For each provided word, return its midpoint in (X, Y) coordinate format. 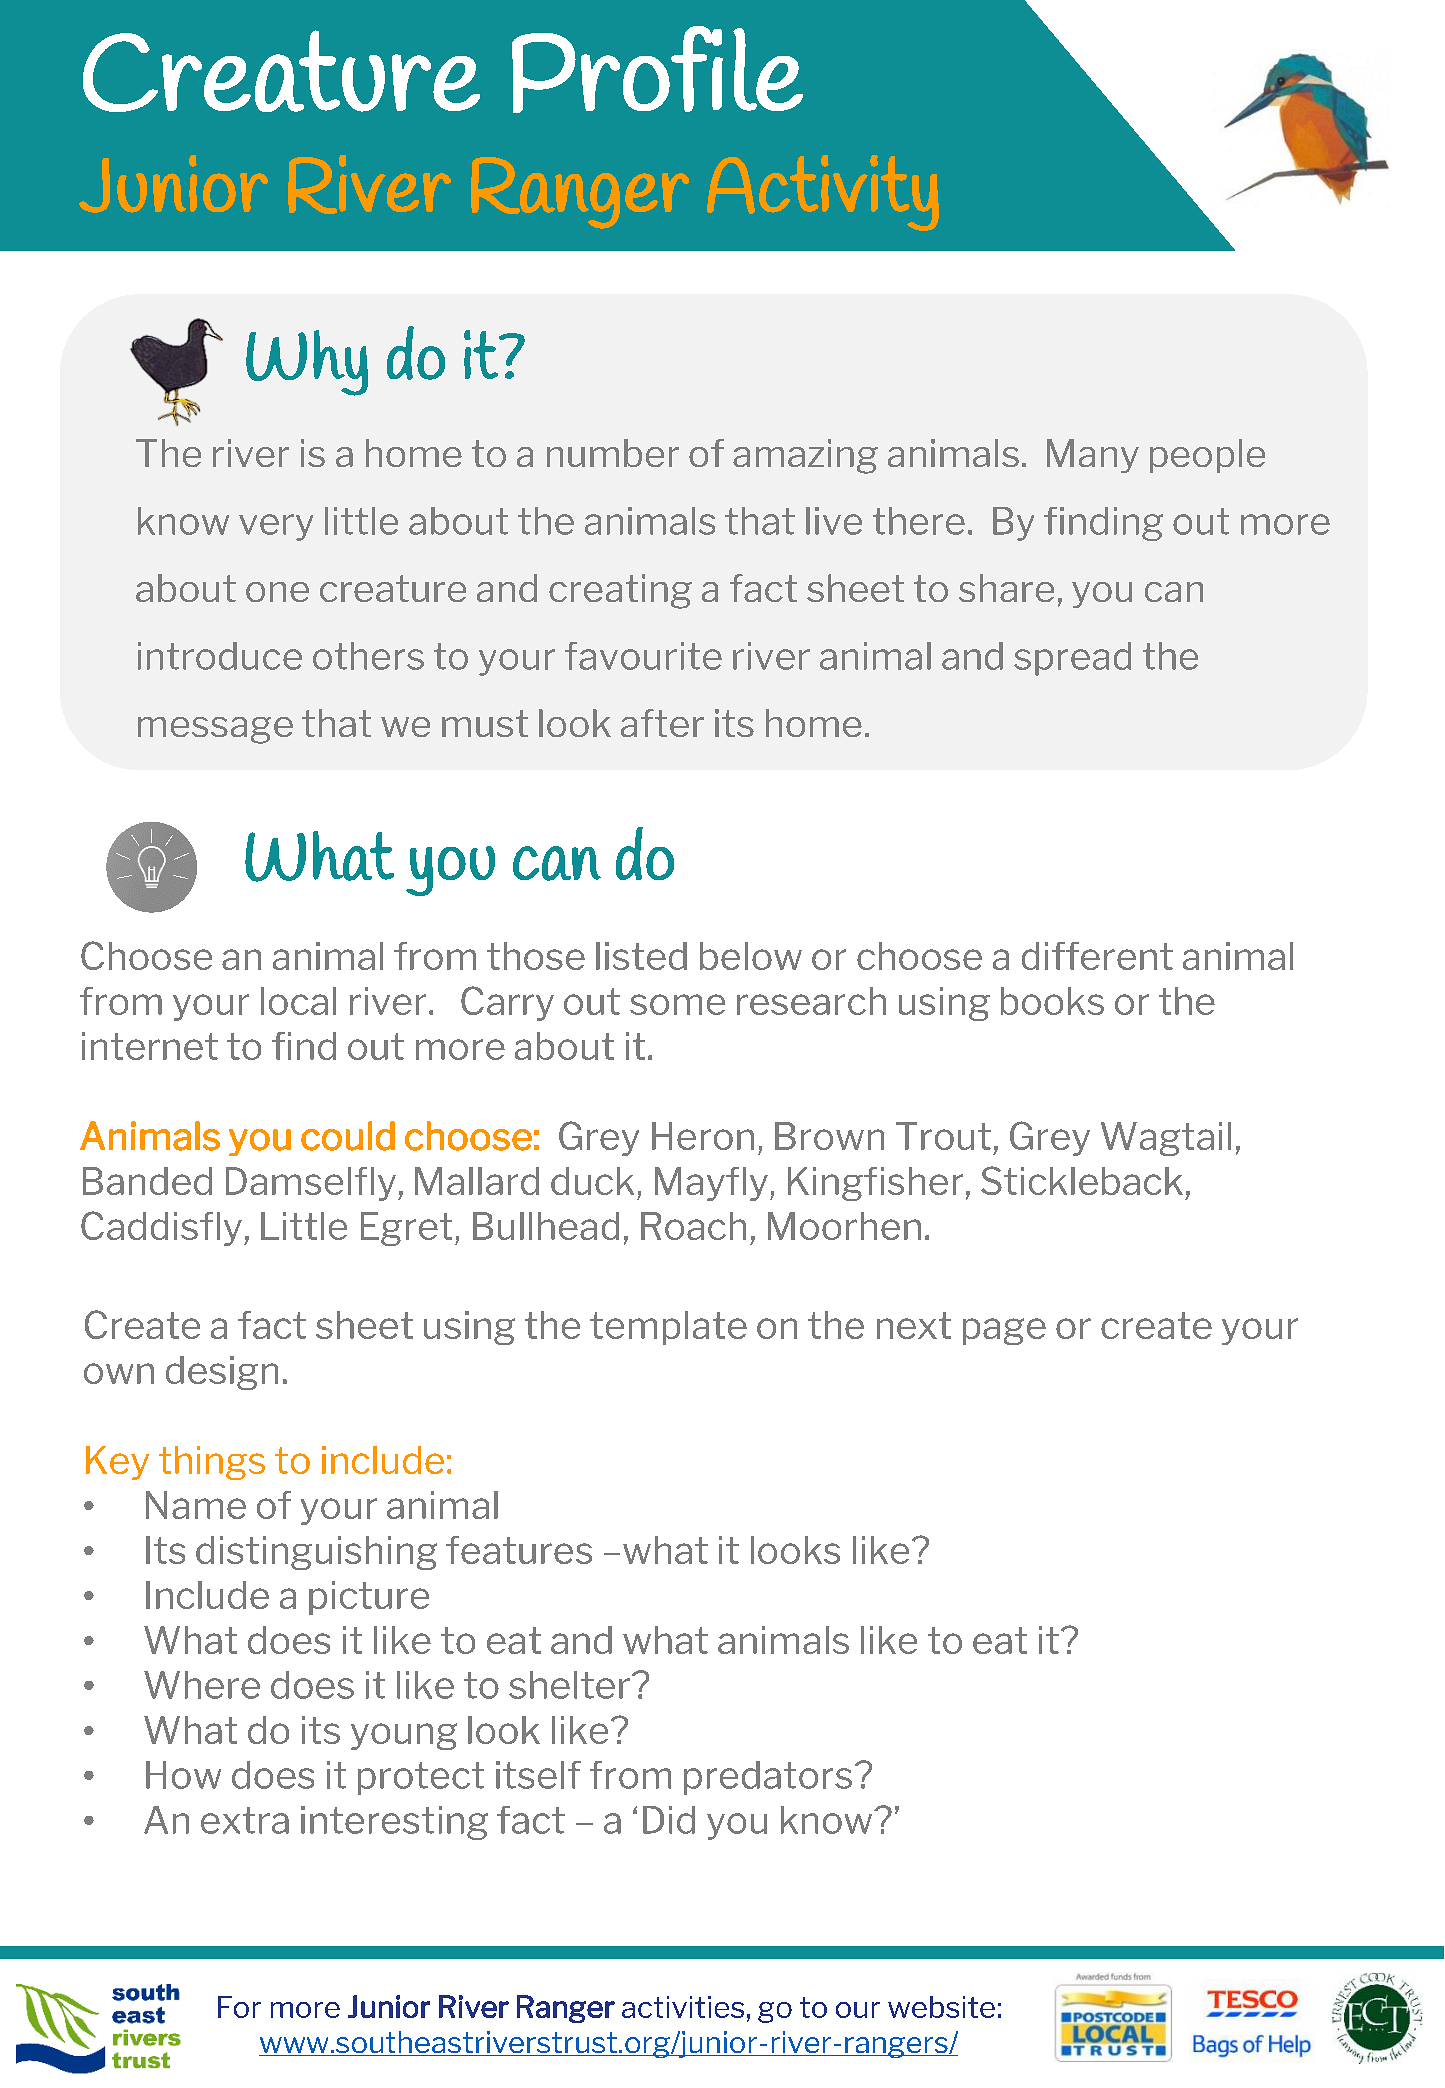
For (239, 2007)
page (1004, 1331)
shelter (569, 1685)
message (215, 730)
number (613, 453)
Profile (657, 69)
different (1097, 956)
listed (641, 956)
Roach (693, 1226)
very (276, 527)
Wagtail (1166, 1139)
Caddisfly (161, 1228)
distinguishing (316, 1553)
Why (307, 363)
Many (1093, 456)
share (1006, 588)
